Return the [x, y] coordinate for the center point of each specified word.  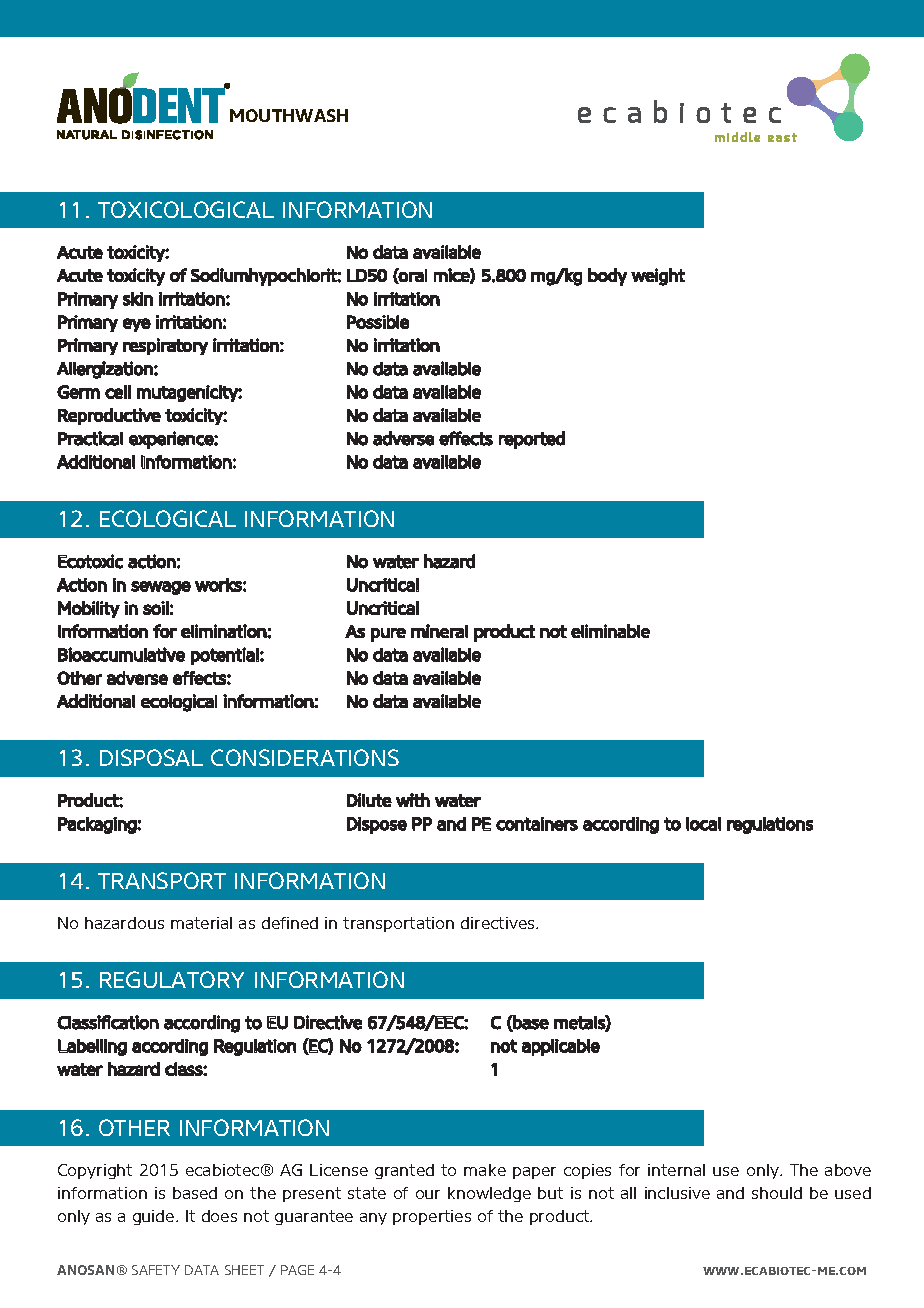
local [703, 824]
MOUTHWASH [289, 115]
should [777, 1193]
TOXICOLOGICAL [186, 209]
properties [432, 1217]
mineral [439, 631]
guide [155, 1217]
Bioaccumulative [121, 654]
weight [658, 277]
